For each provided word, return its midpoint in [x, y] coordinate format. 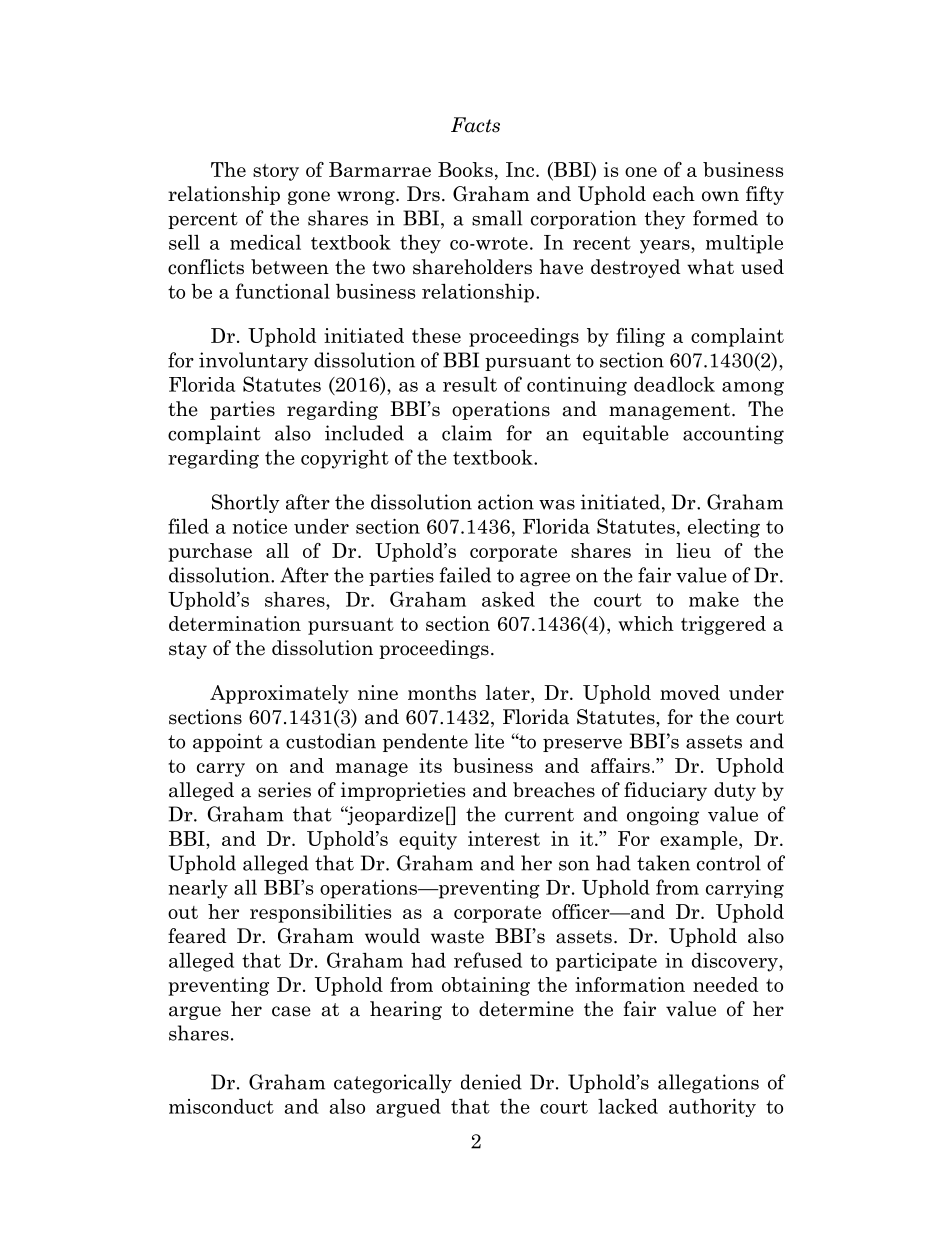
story [276, 172]
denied [491, 1082]
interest [504, 838]
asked [508, 599]
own [720, 196]
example [700, 840]
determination [235, 623]
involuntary [253, 361]
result [470, 384]
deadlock [674, 384]
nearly [198, 889]
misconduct [221, 1106]
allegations [708, 1083]
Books [465, 169]
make [714, 599]
